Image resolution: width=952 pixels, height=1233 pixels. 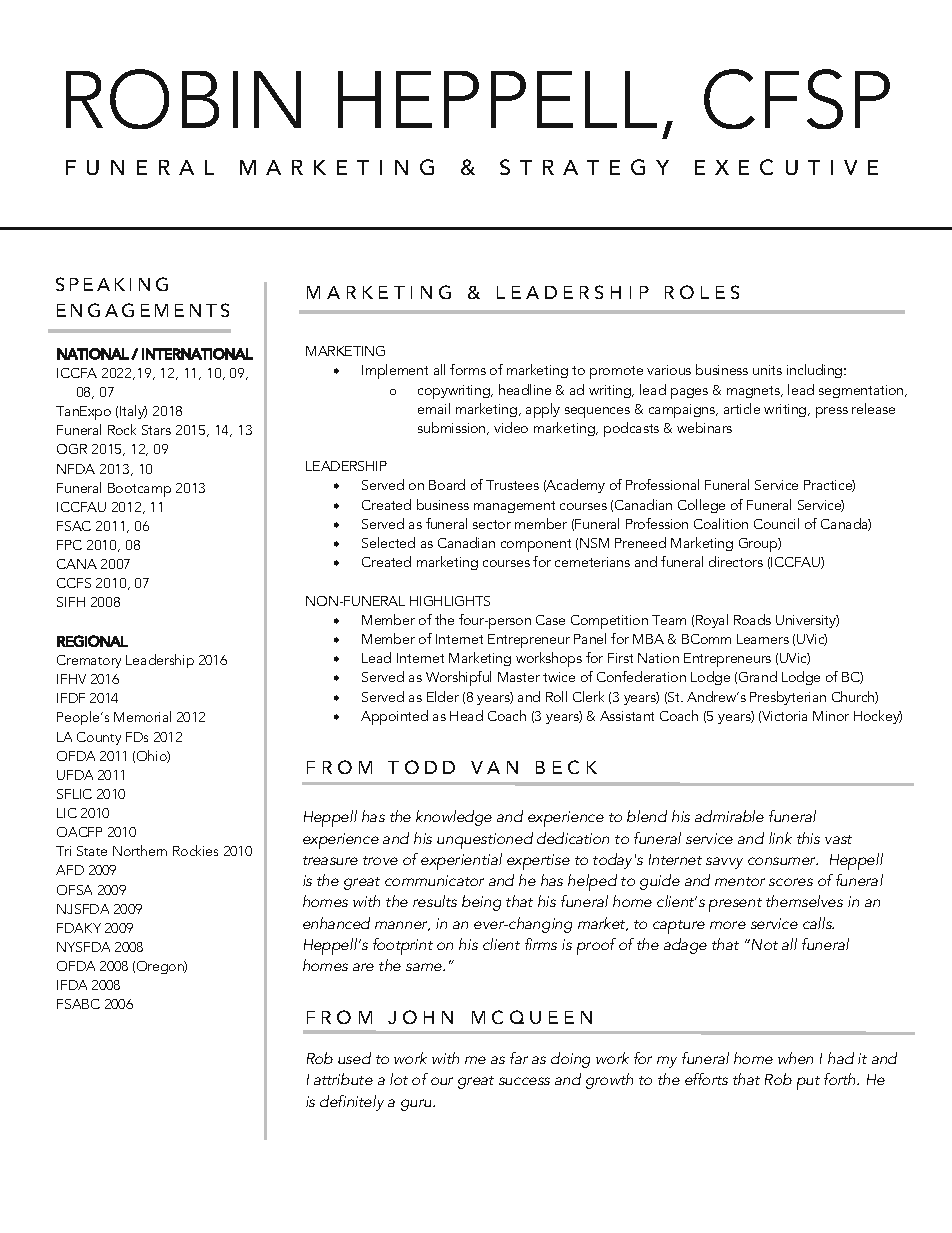 I want to click on success, so click(x=524, y=1081).
